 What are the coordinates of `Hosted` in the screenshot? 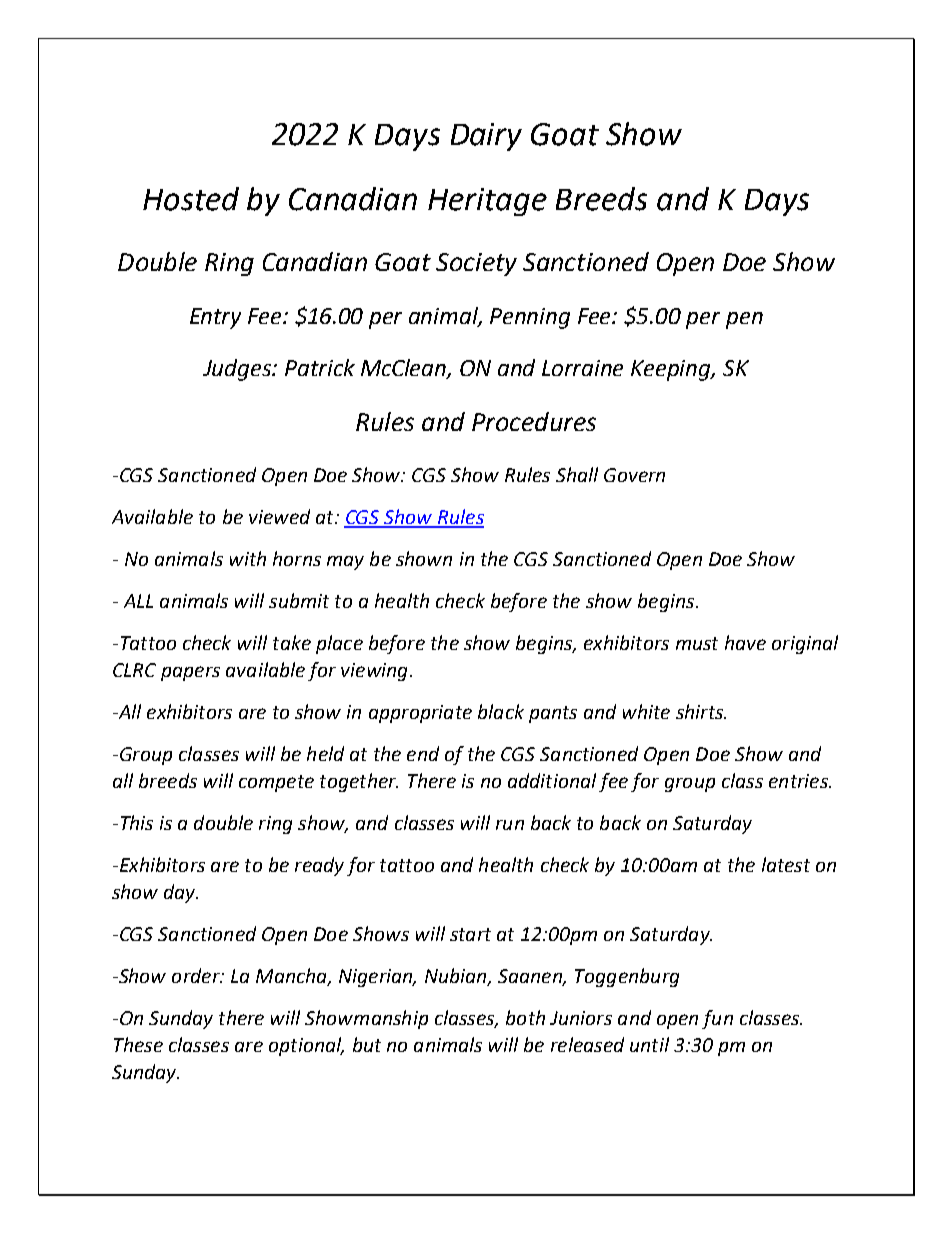 It's located at (191, 199).
